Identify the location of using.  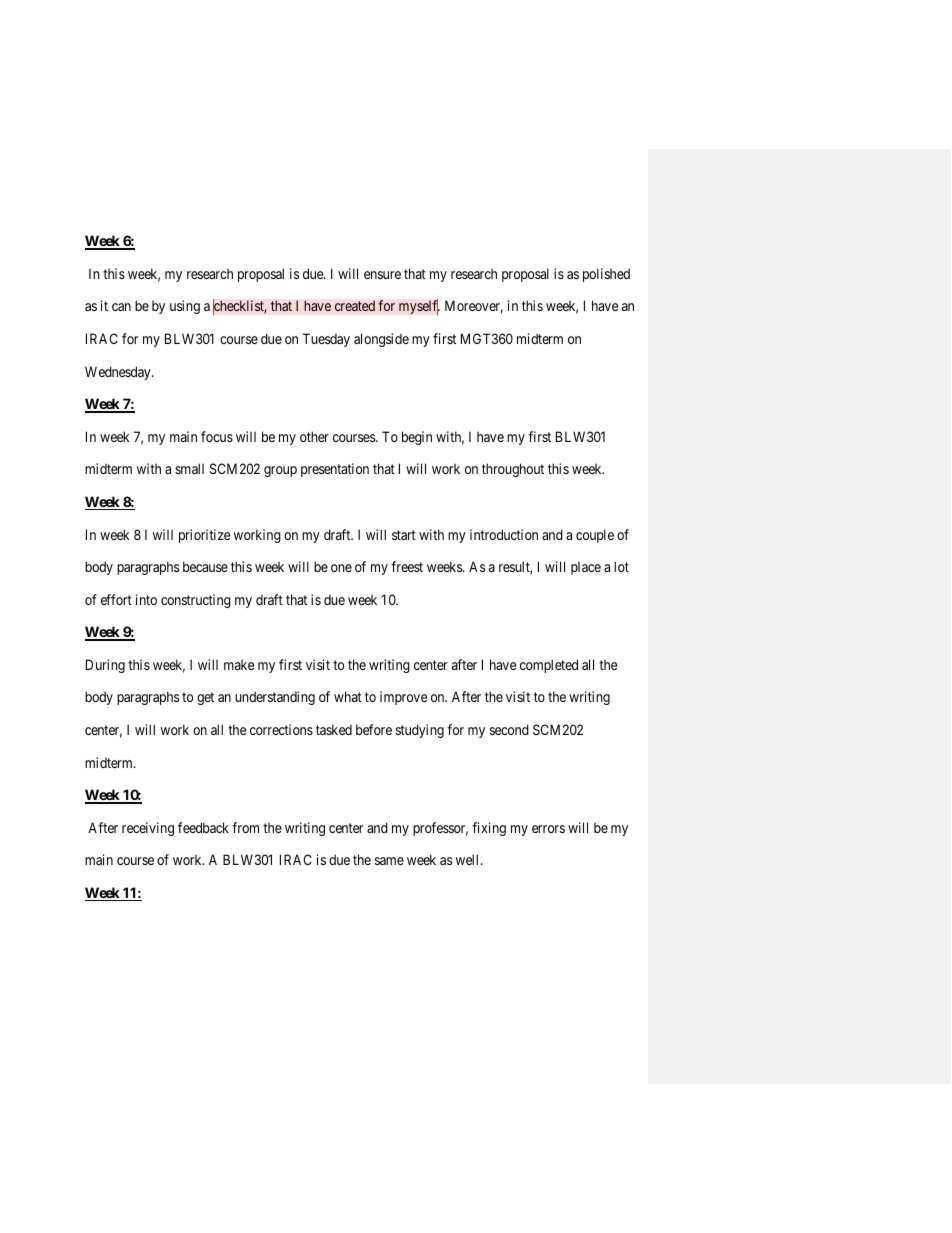
(185, 307).
